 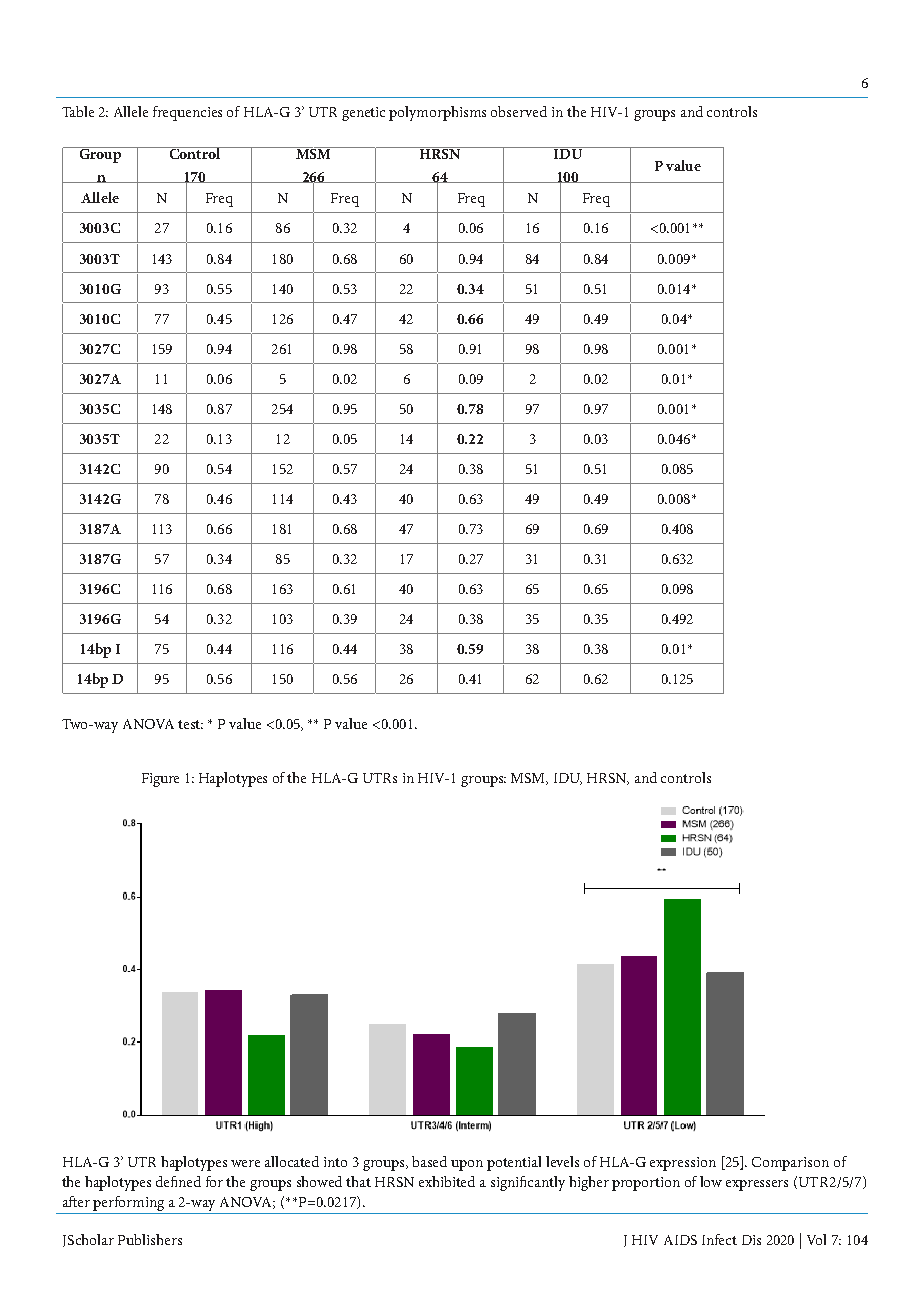 I want to click on Table, so click(x=78, y=111).
